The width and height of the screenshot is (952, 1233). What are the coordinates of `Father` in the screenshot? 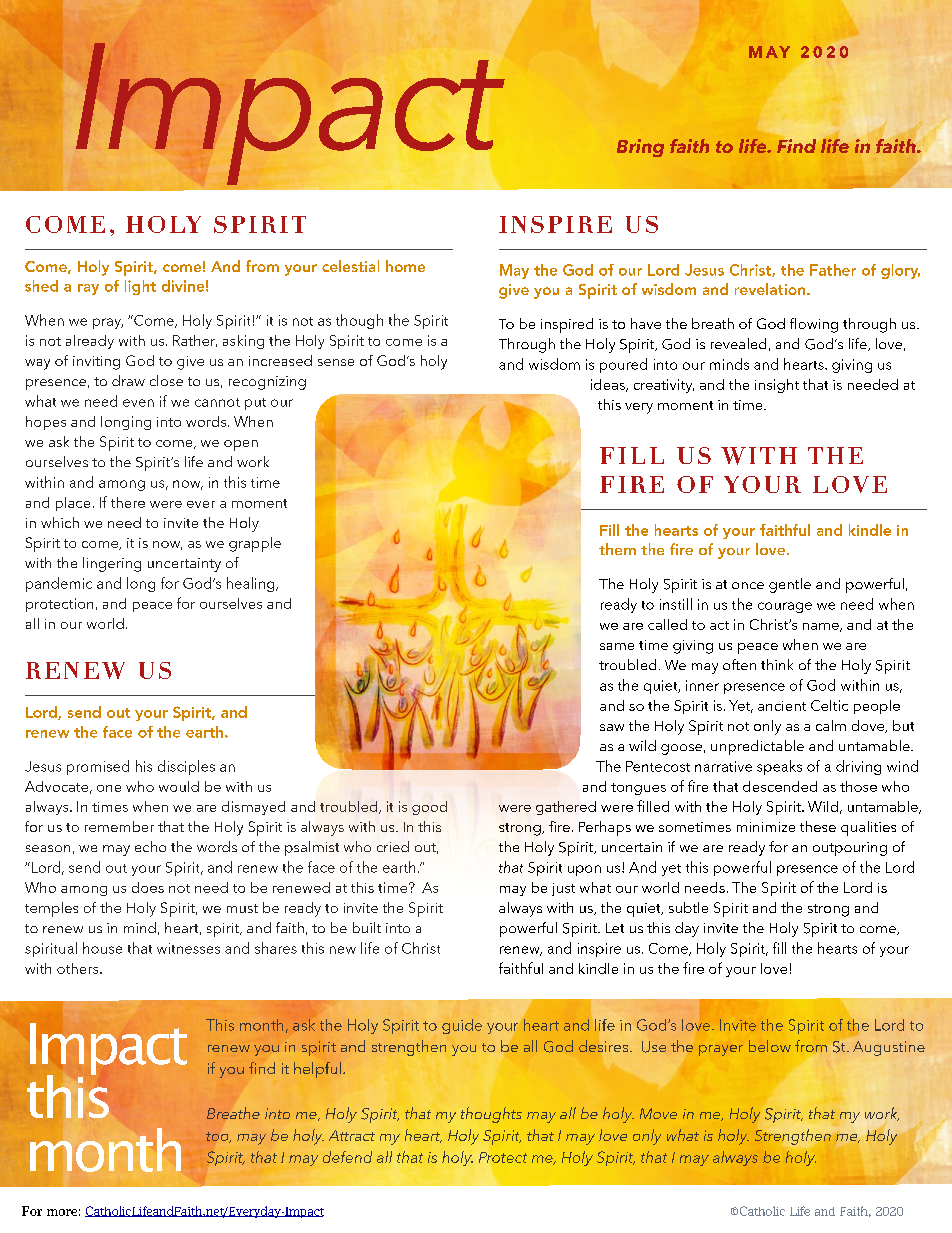 It's located at (833, 270).
